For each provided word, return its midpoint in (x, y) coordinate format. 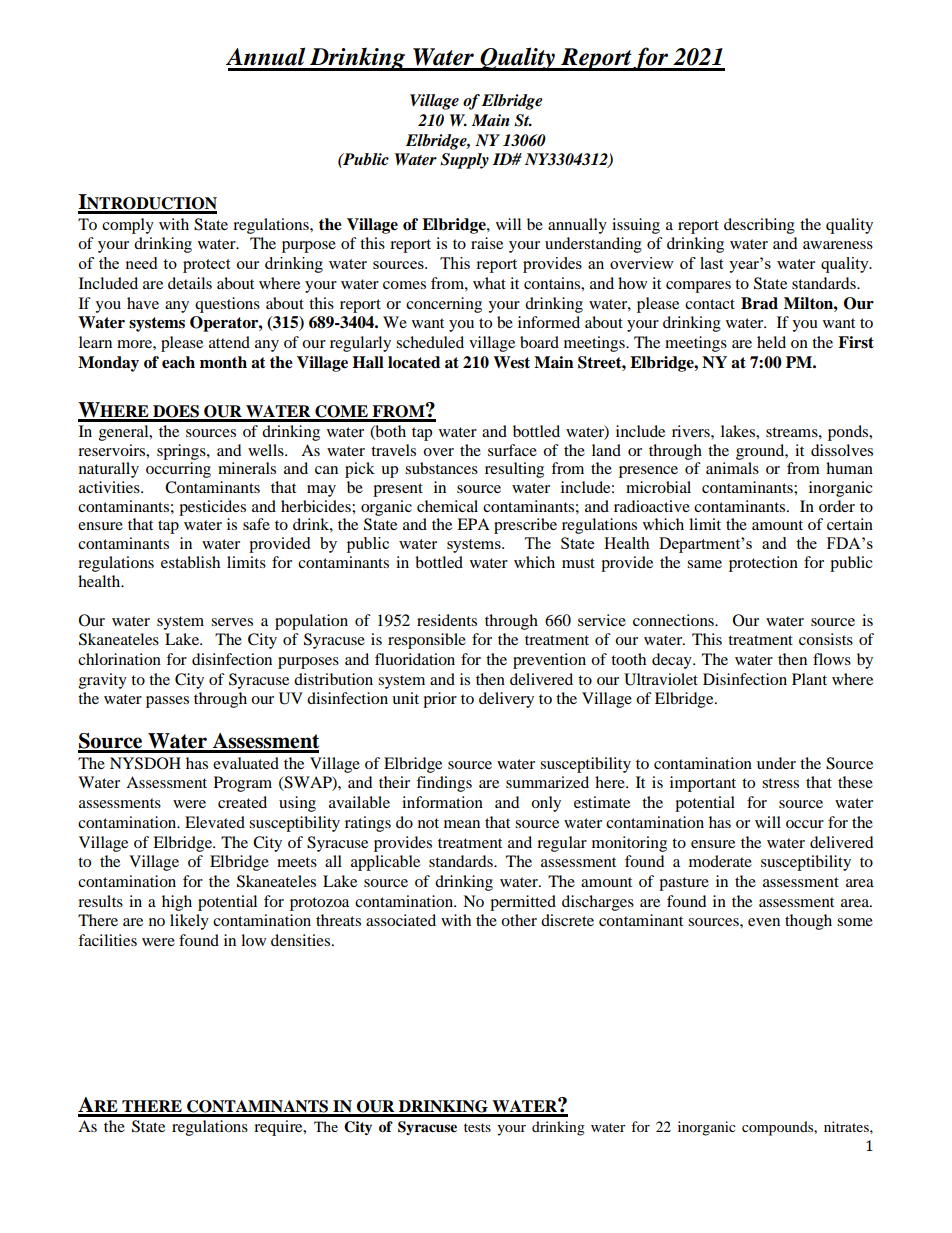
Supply (464, 161)
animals (732, 468)
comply (128, 226)
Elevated (215, 822)
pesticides (212, 508)
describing (759, 226)
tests (477, 1127)
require (279, 1128)
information (442, 802)
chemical (447, 506)
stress (780, 783)
